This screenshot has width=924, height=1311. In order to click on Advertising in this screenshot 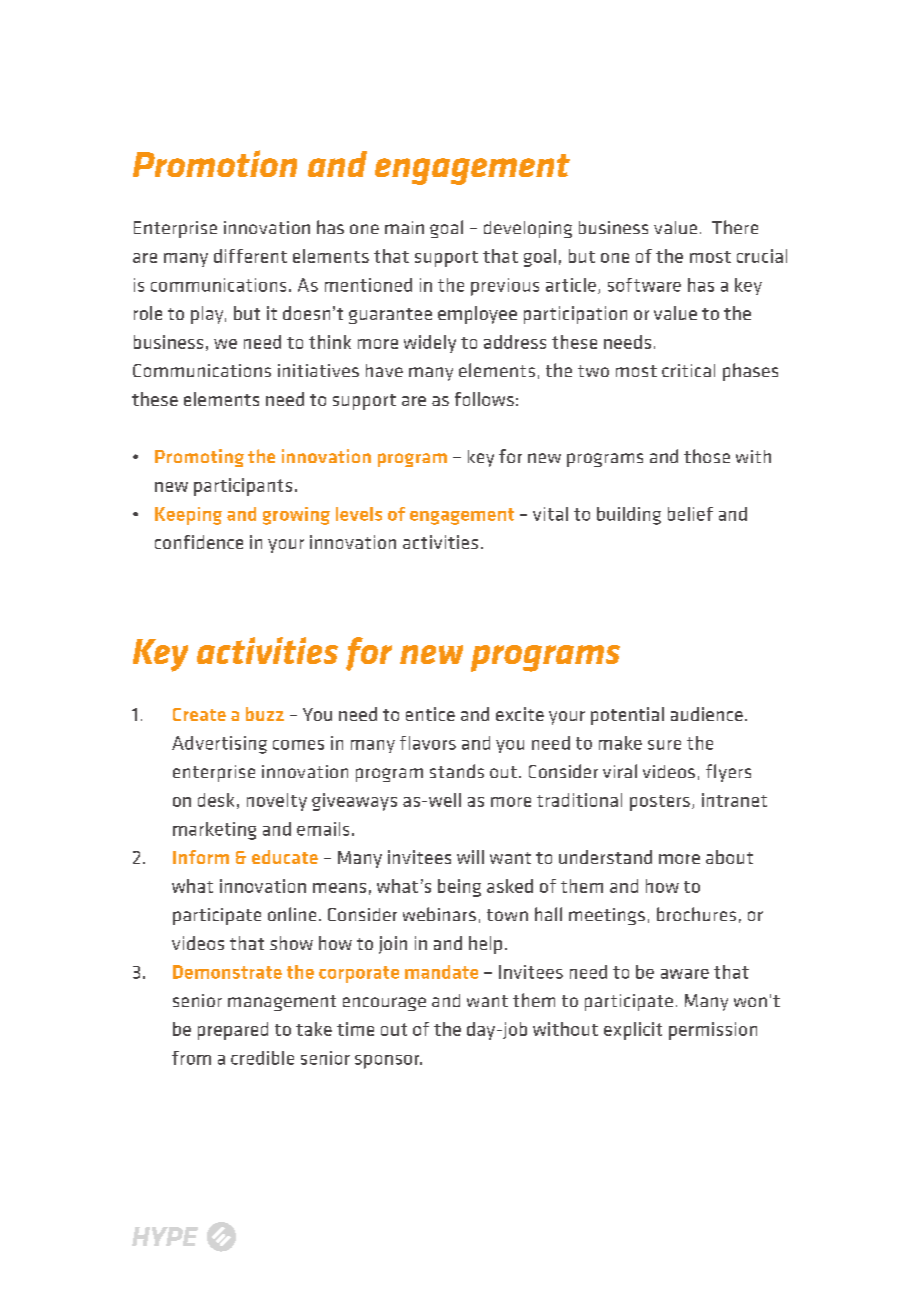, I will do `click(219, 745)`.
